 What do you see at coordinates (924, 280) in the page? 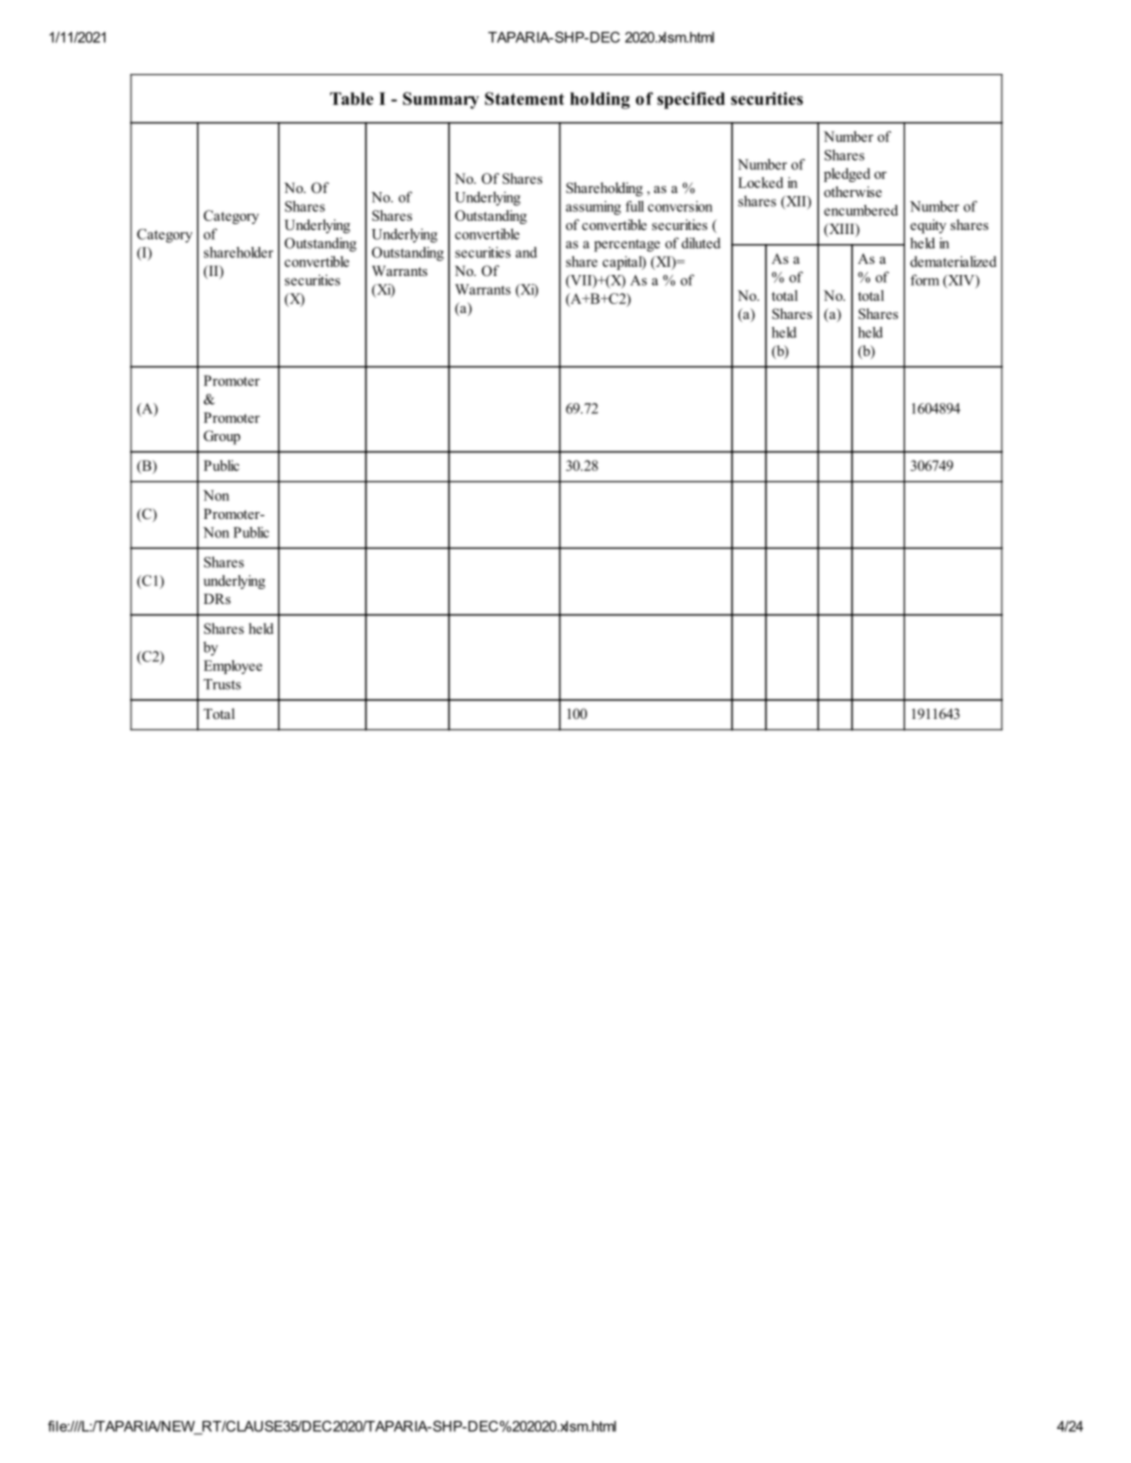
I see `form` at bounding box center [924, 280].
